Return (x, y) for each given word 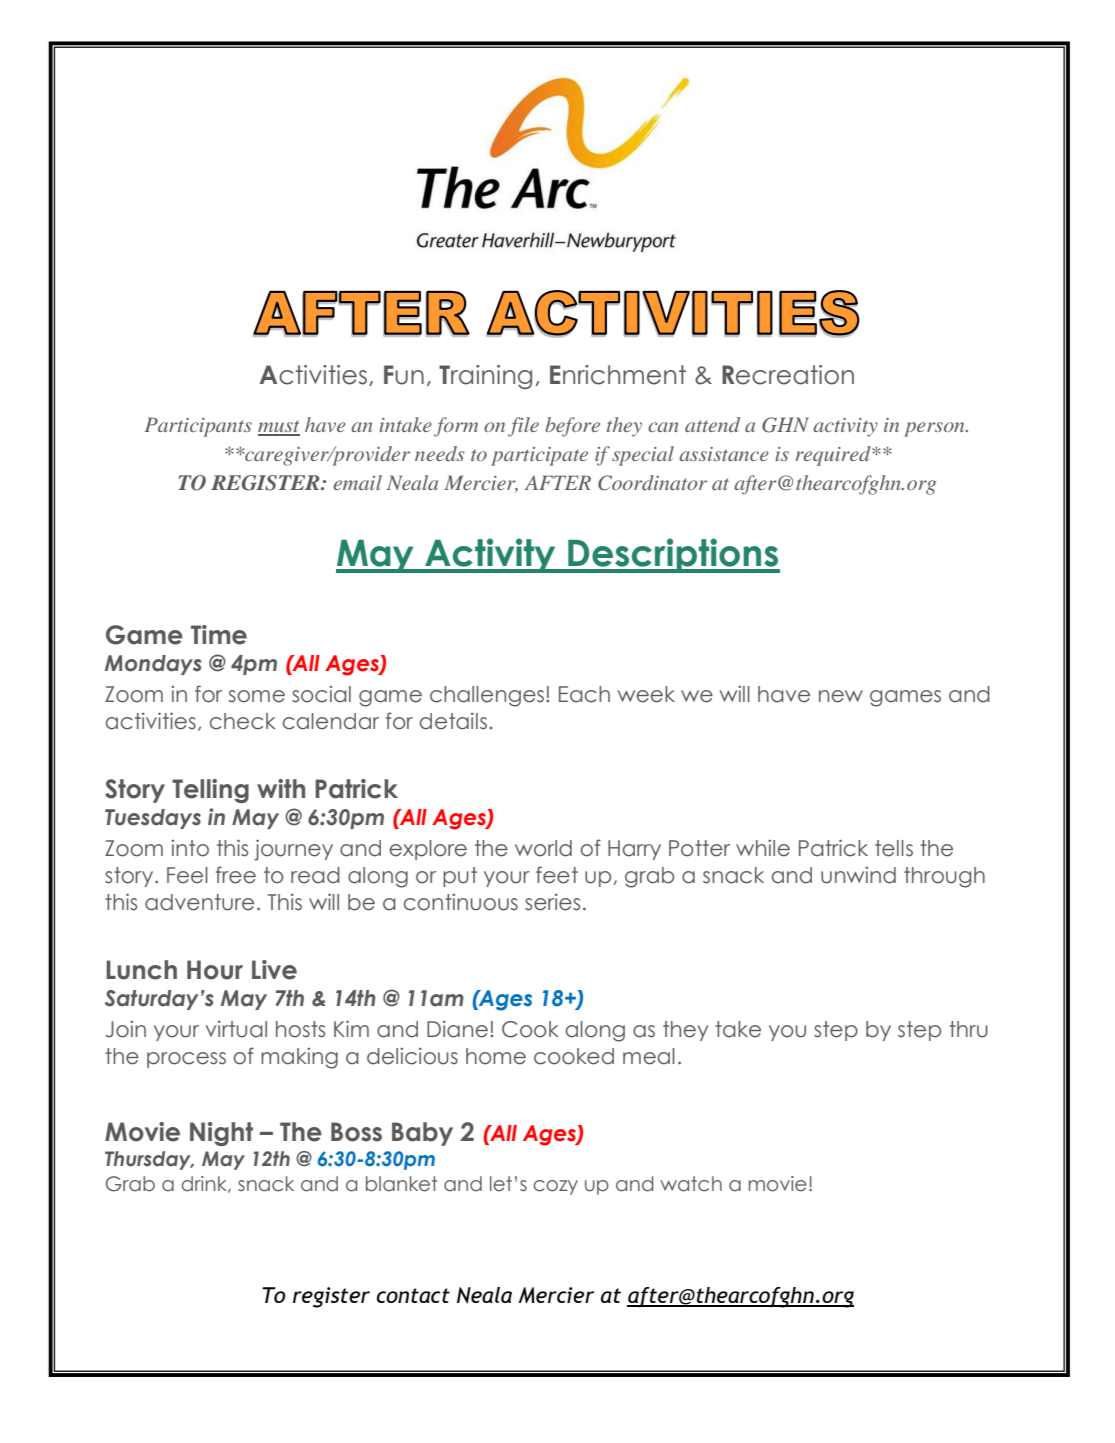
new (841, 696)
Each (584, 694)
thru (968, 1029)
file (523, 427)
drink (205, 1184)
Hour (215, 970)
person (935, 429)
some (257, 696)
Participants (198, 427)
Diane (457, 1029)
